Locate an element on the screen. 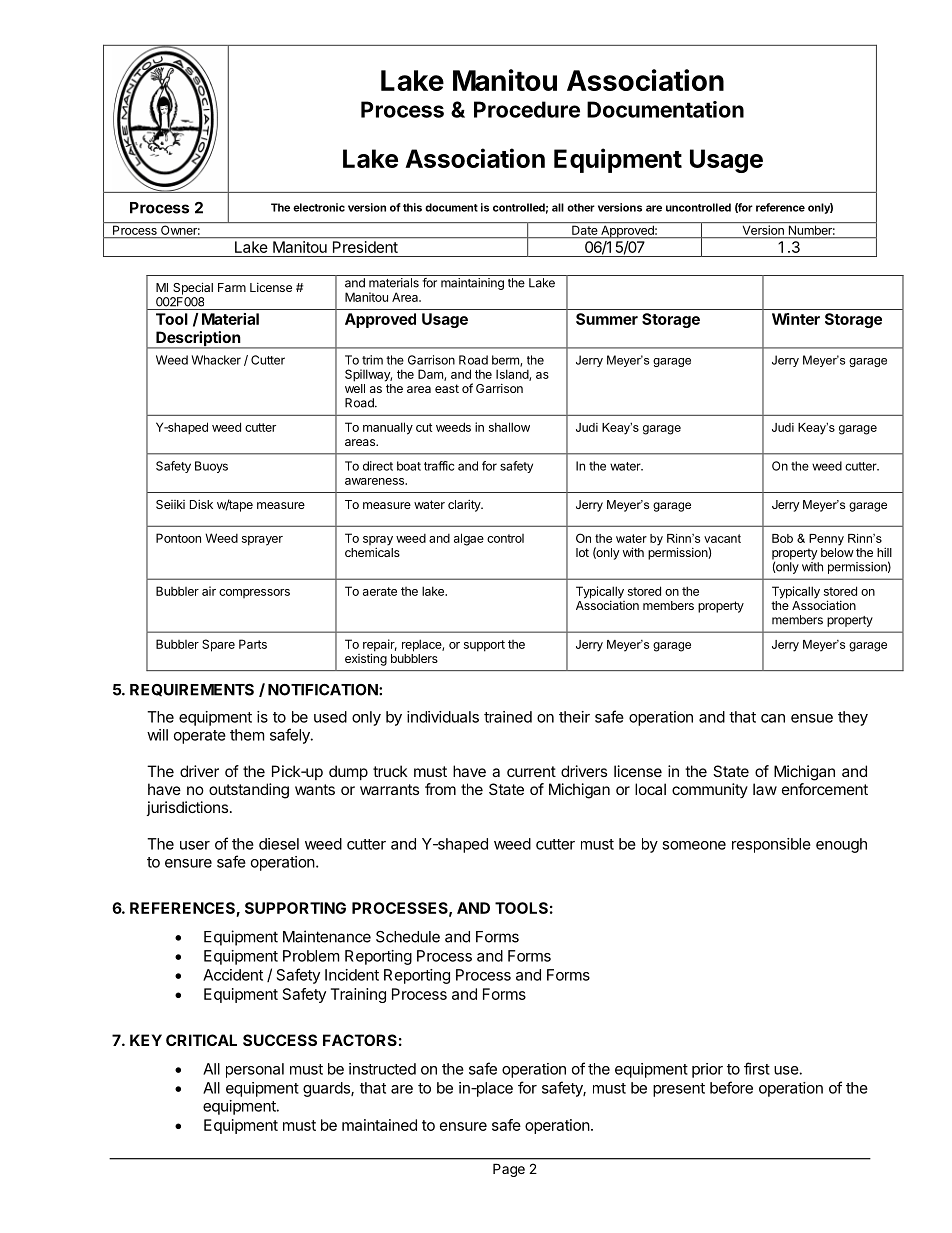 Image resolution: width=952 pixels, height=1233 pixels. Procedure is located at coordinates (527, 109).
